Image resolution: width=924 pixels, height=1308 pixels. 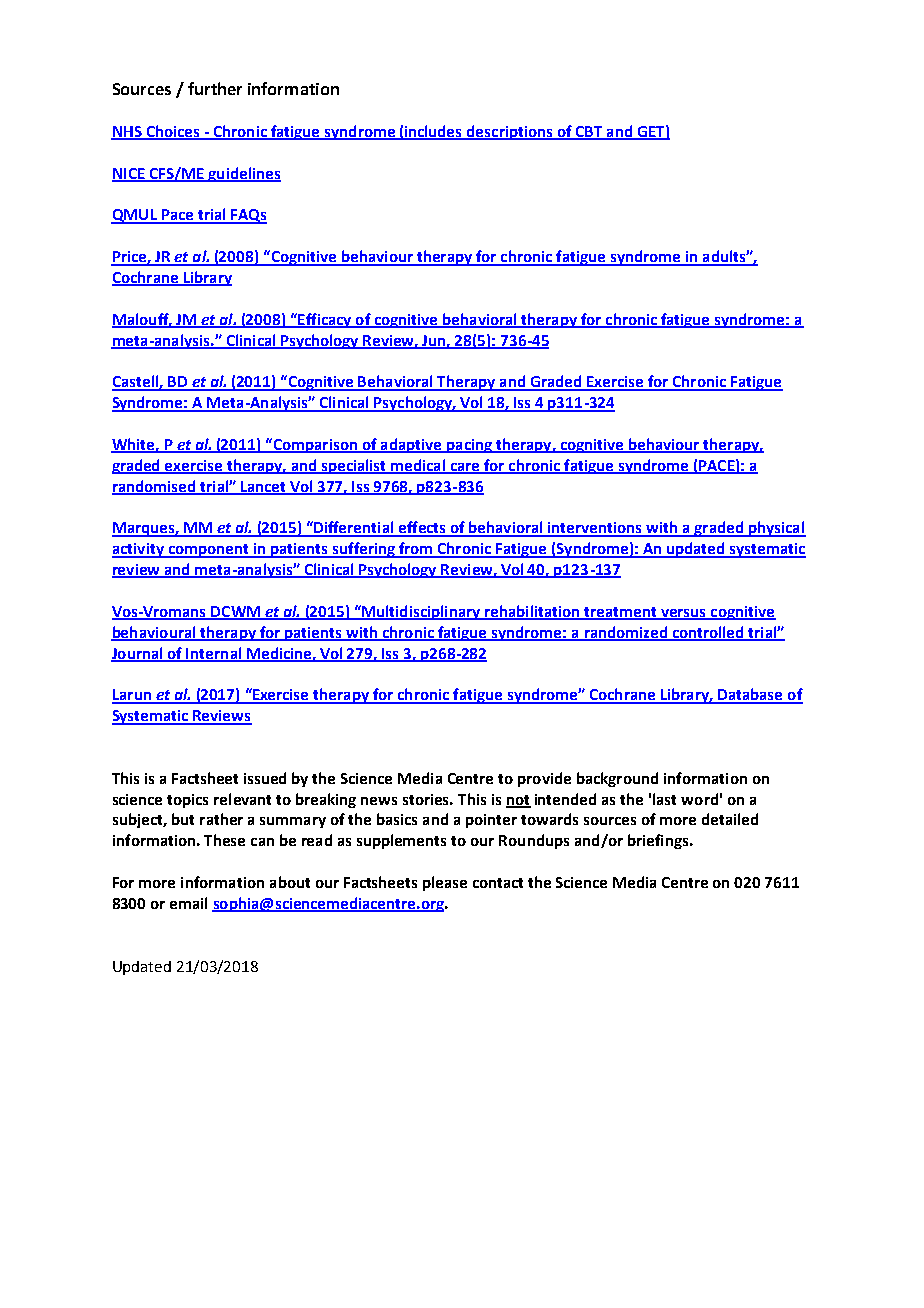 What do you see at coordinates (544, 779) in the page?
I see `provide` at bounding box center [544, 779].
